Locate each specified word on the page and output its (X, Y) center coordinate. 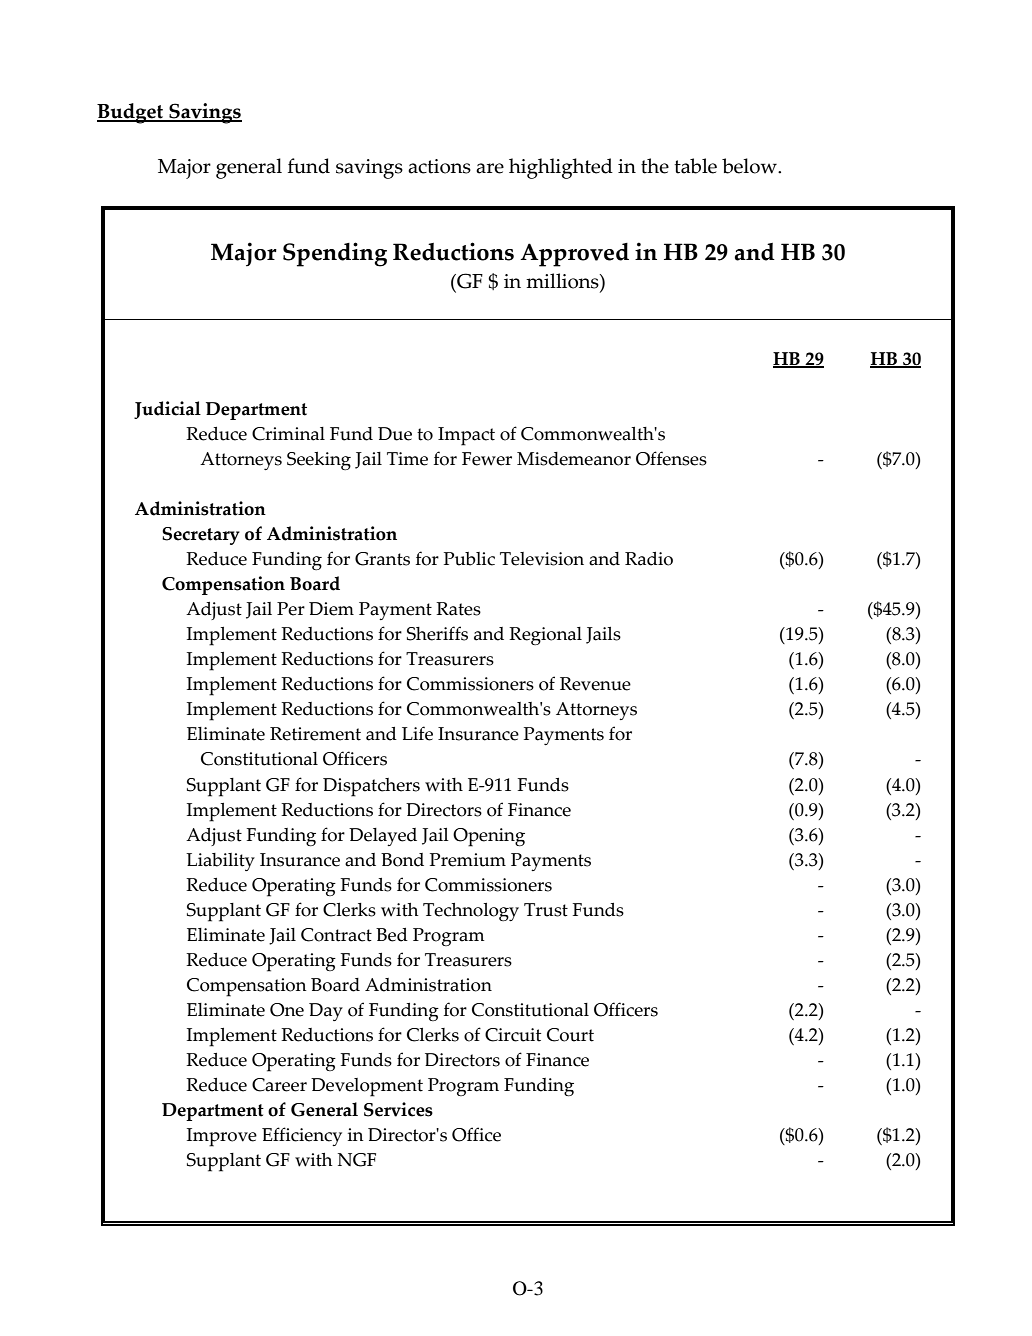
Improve (222, 1137)
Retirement (315, 734)
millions (563, 281)
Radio (649, 559)
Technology (471, 912)
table (695, 166)
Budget (131, 113)
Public (469, 559)
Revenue (595, 684)
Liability (220, 862)
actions (439, 166)
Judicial (167, 410)
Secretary (201, 536)
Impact (466, 436)
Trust (546, 910)
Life (417, 733)
